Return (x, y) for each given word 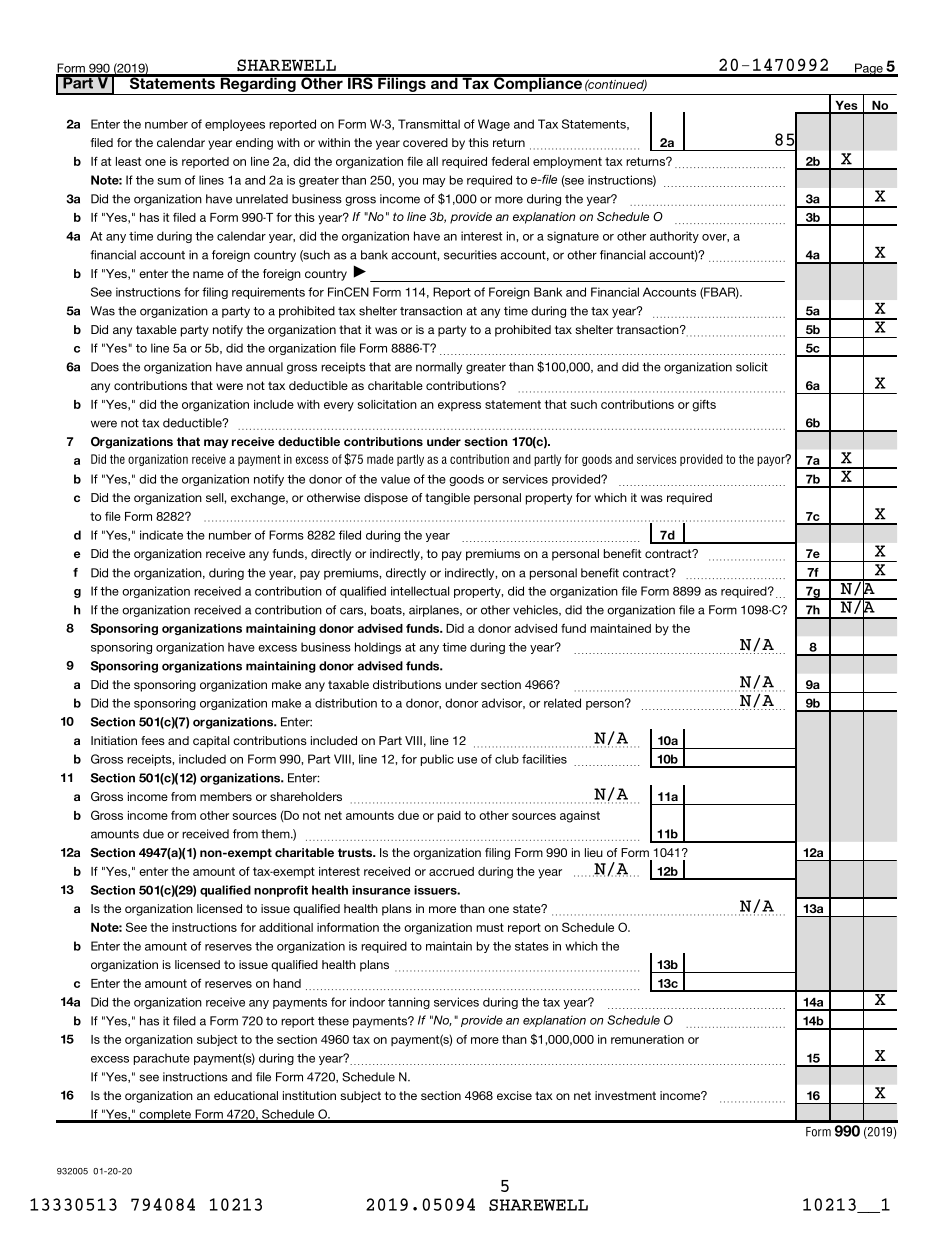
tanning (409, 1003)
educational (246, 1095)
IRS (360, 82)
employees (235, 125)
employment (567, 163)
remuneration (647, 1039)
